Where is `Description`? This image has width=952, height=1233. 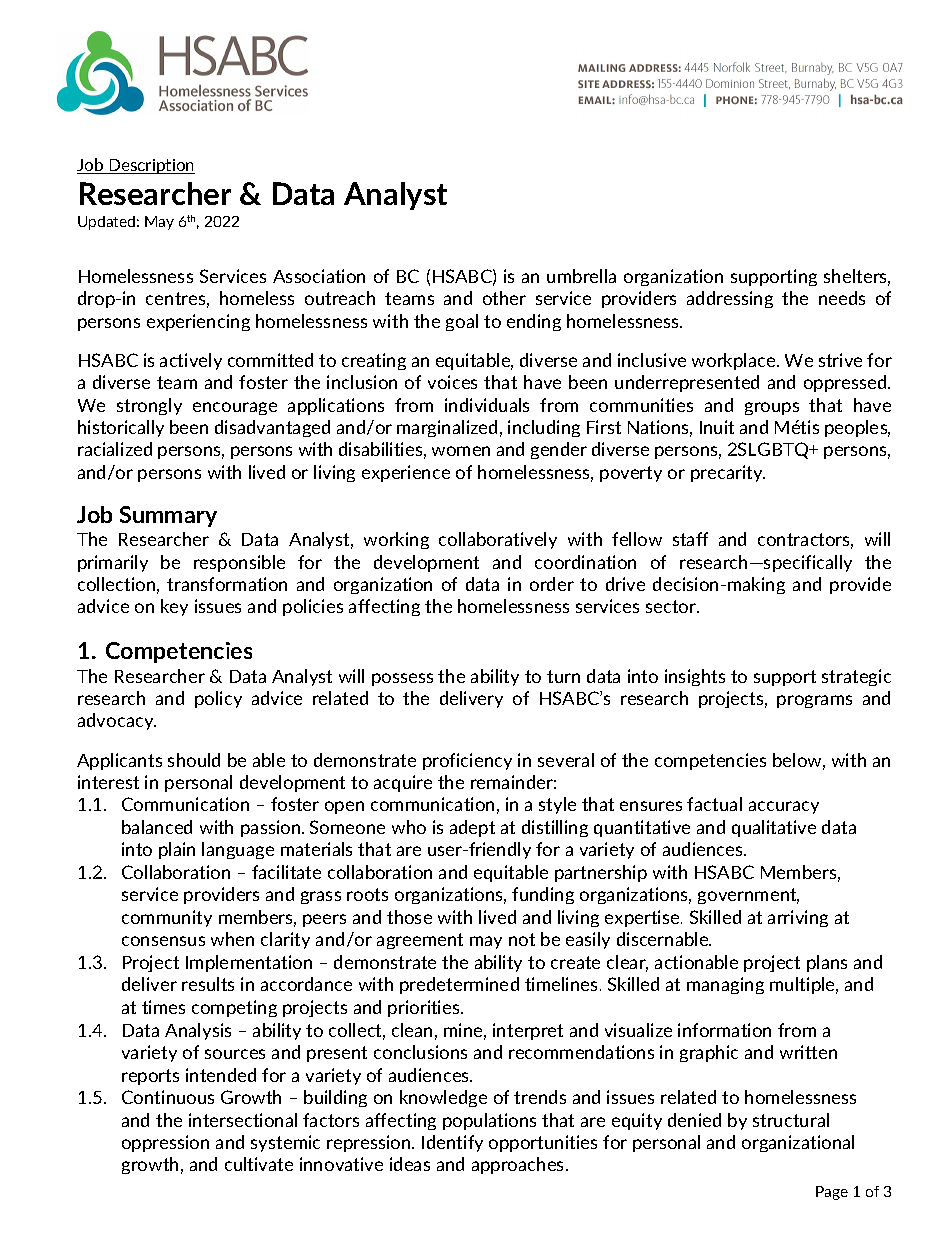 Description is located at coordinates (151, 166).
